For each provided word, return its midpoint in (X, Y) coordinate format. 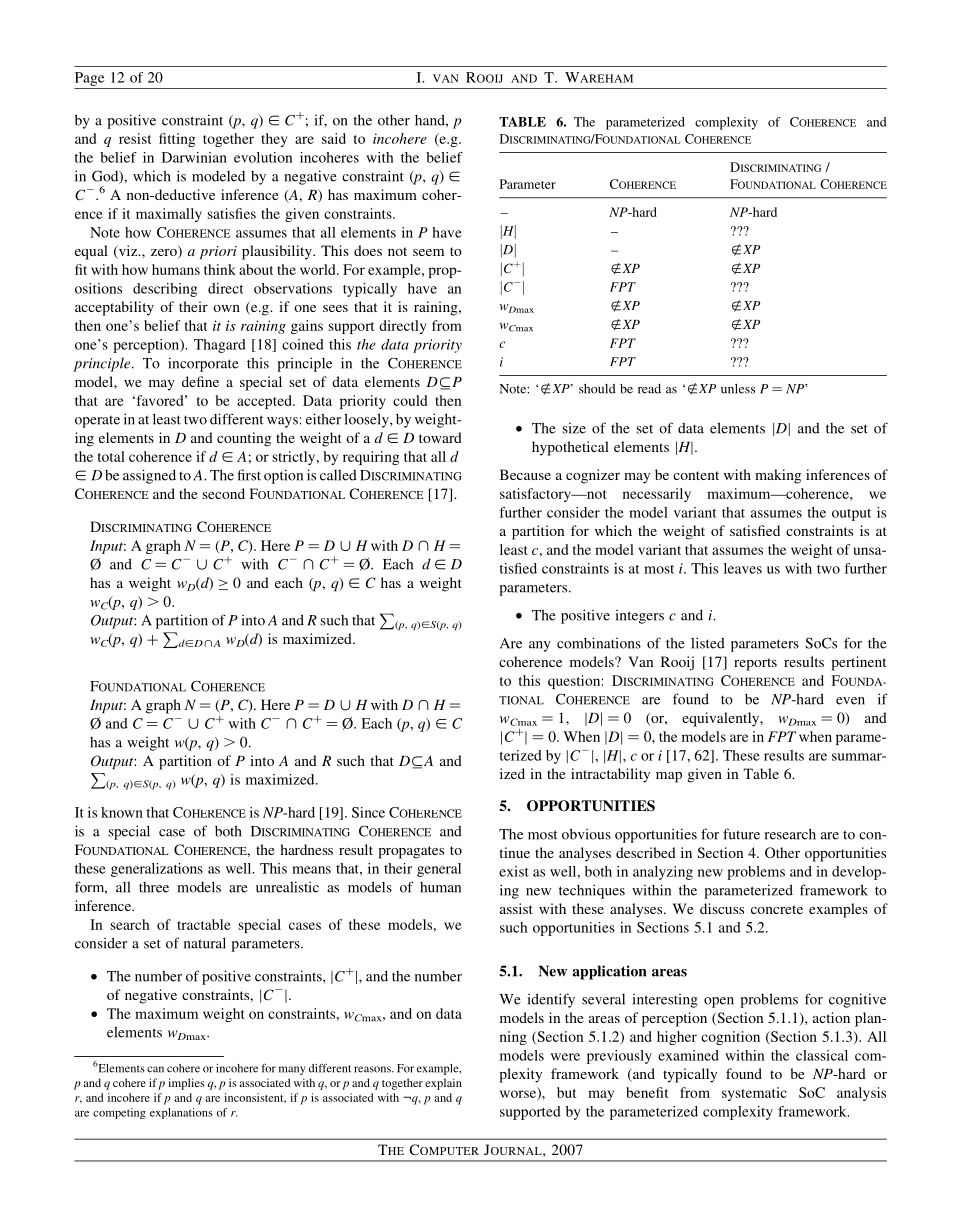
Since (368, 812)
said (334, 138)
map (669, 777)
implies (186, 1084)
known (122, 812)
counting (244, 439)
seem (428, 252)
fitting (177, 140)
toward (440, 437)
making (778, 476)
